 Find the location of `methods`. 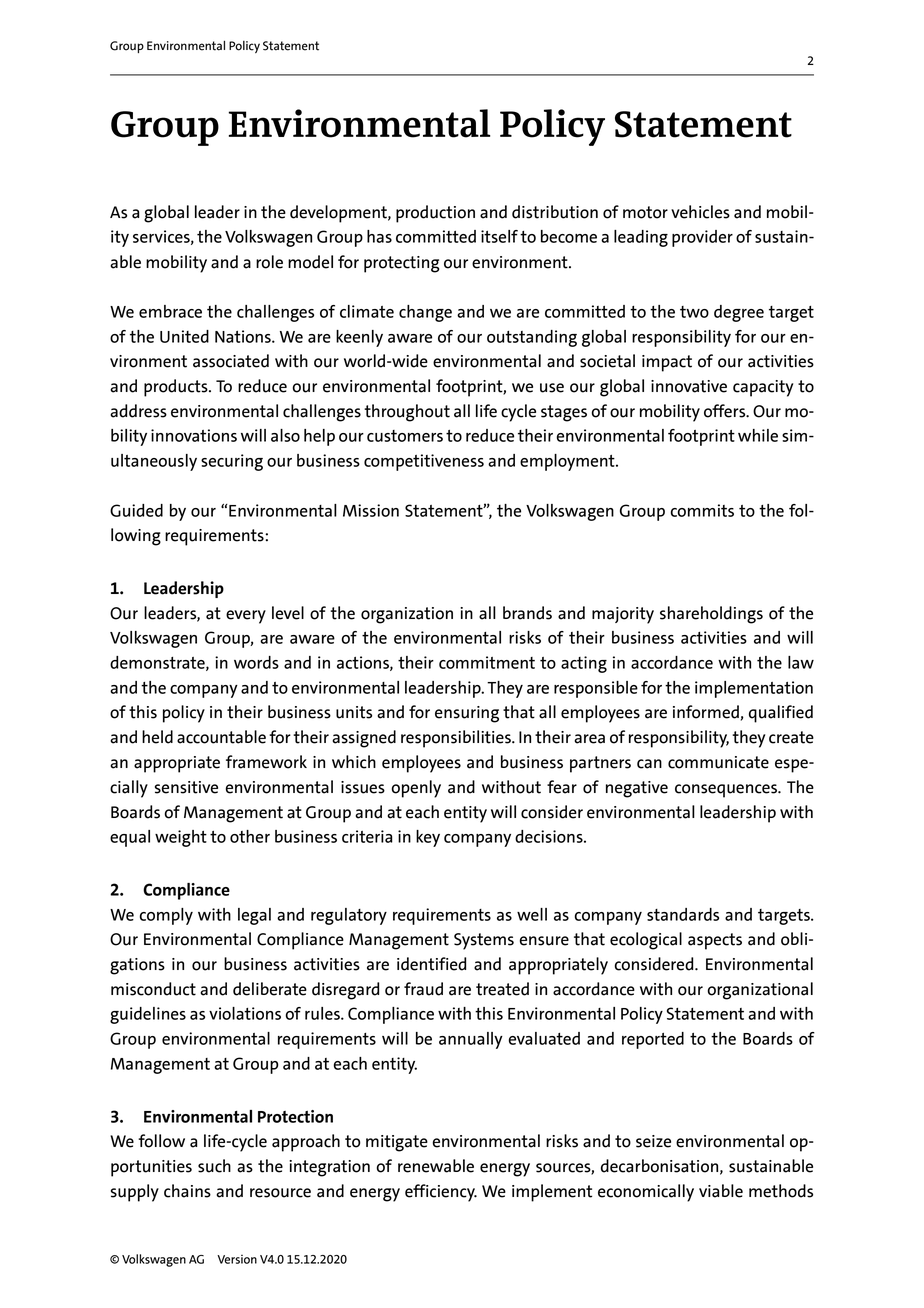

methods is located at coordinates (781, 1191).
